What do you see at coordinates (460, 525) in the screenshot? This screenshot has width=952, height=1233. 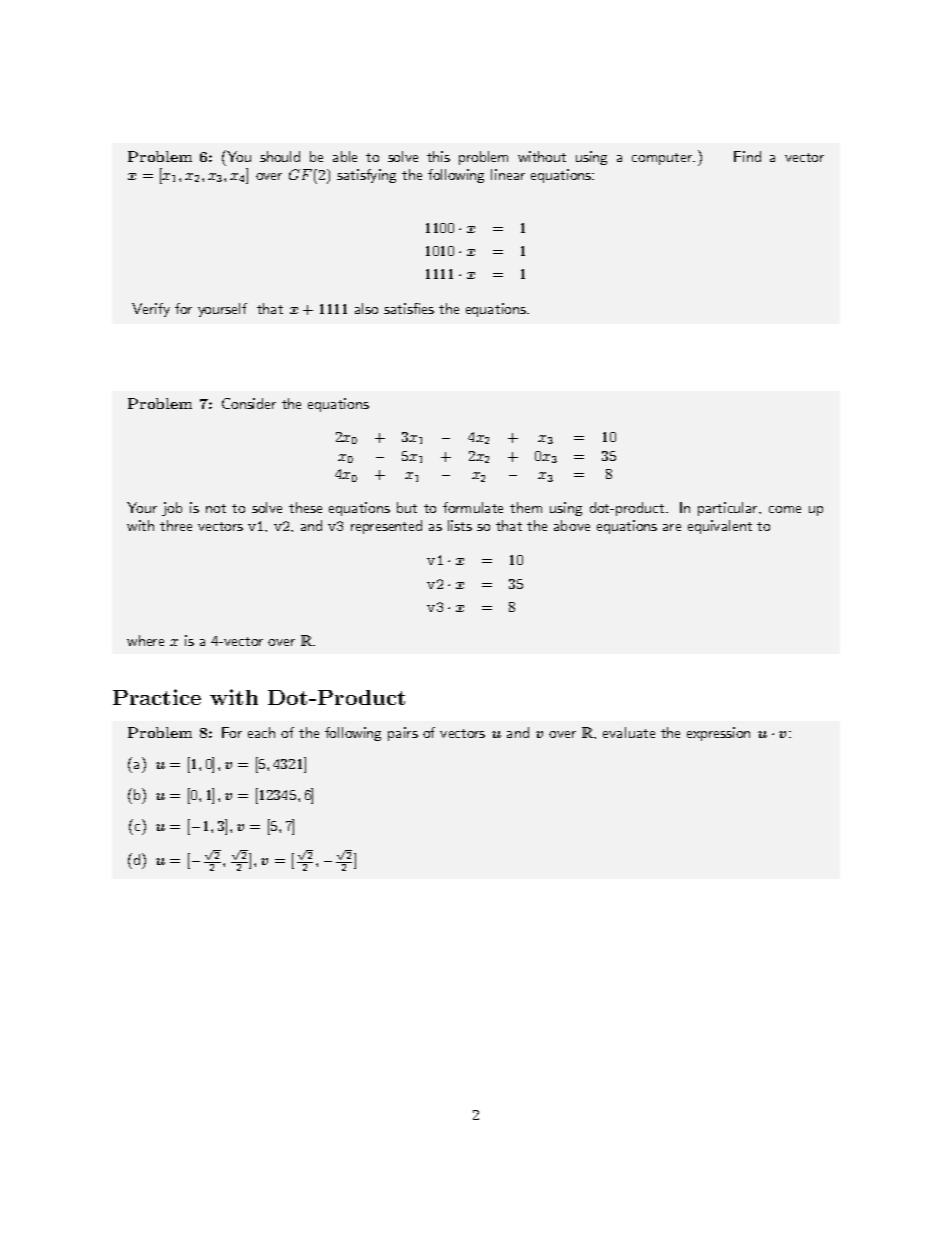 I see `lists` at bounding box center [460, 525].
